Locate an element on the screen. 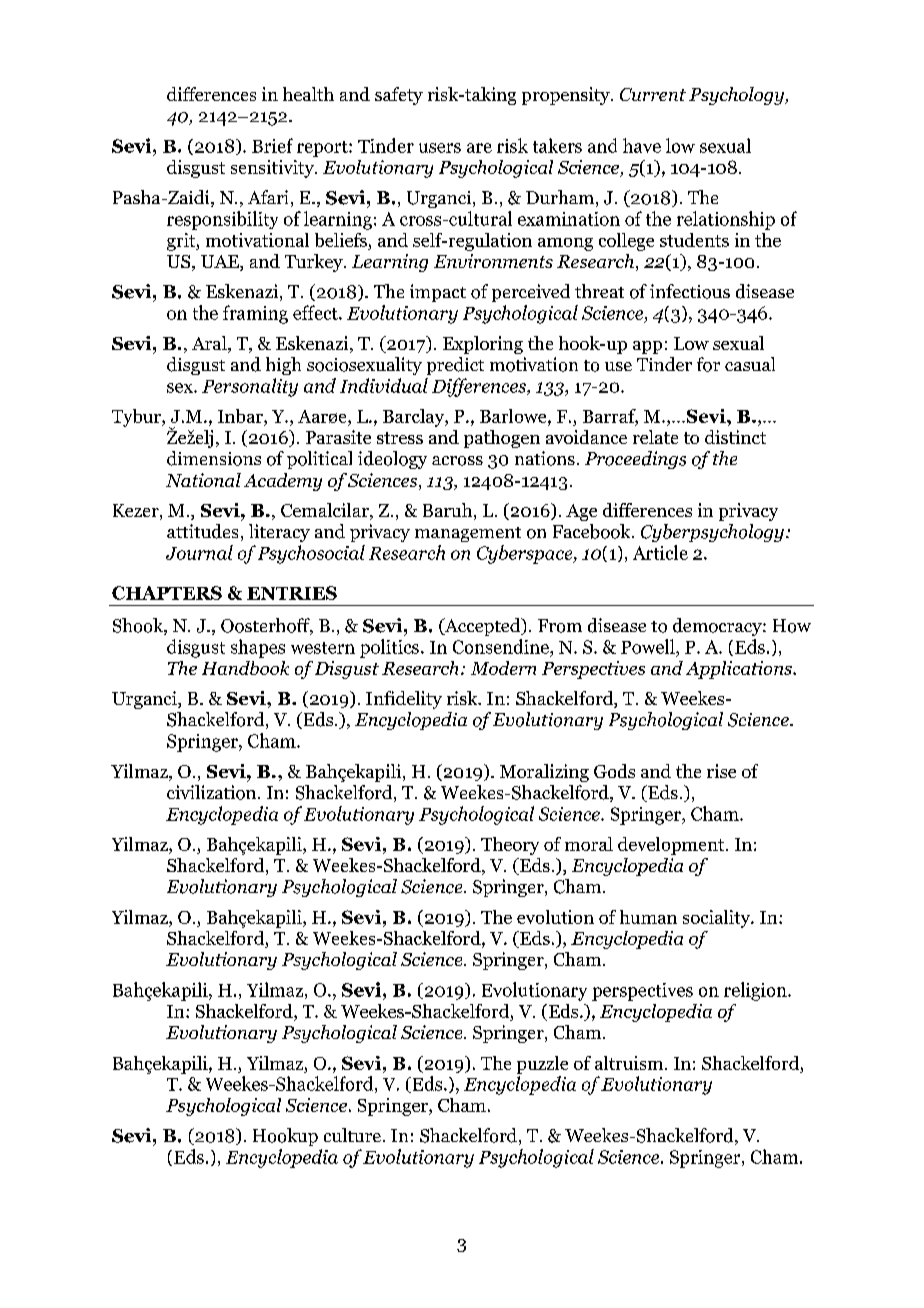  Brief is located at coordinates (272, 145).
